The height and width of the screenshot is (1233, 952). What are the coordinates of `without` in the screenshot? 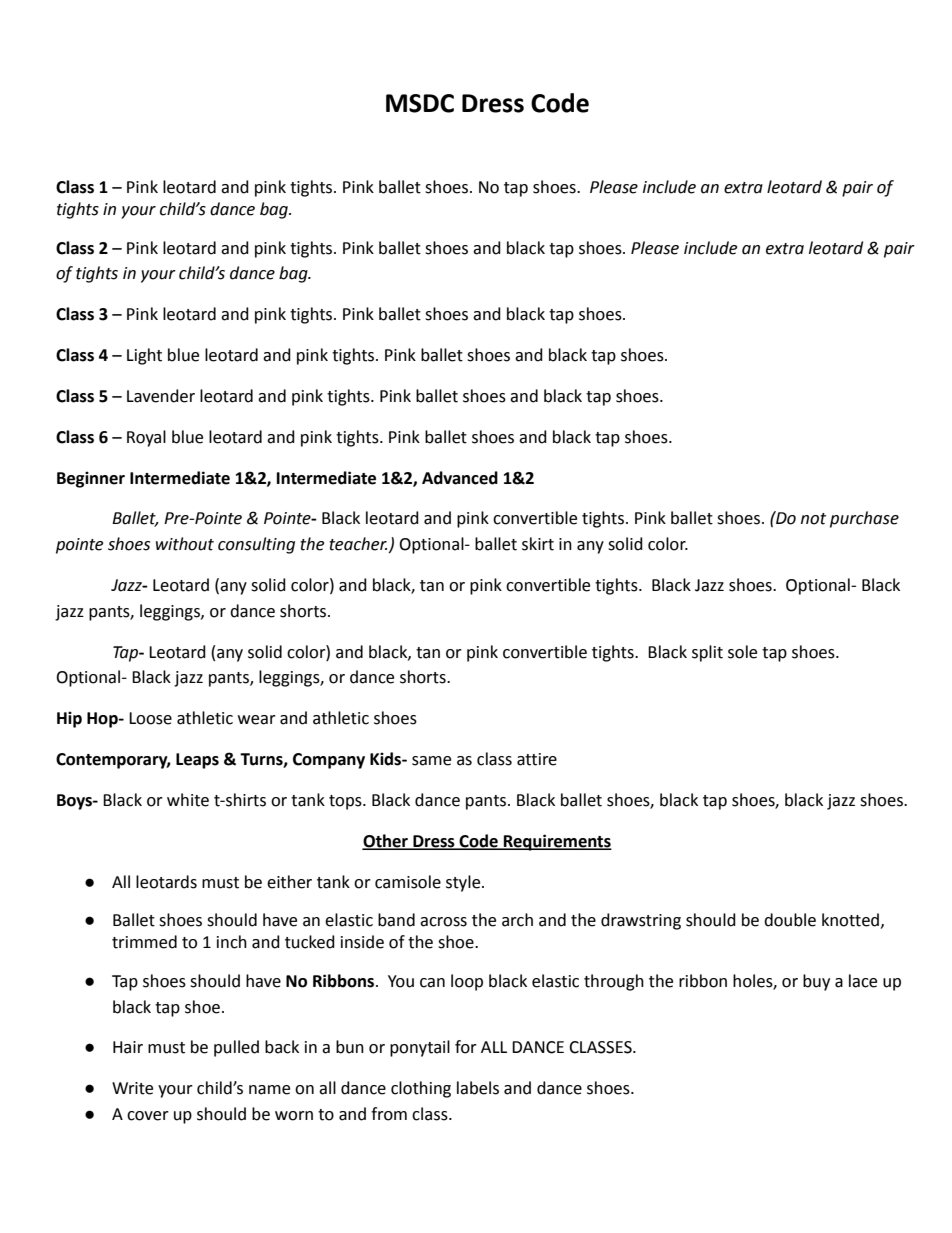 It's located at (185, 544).
